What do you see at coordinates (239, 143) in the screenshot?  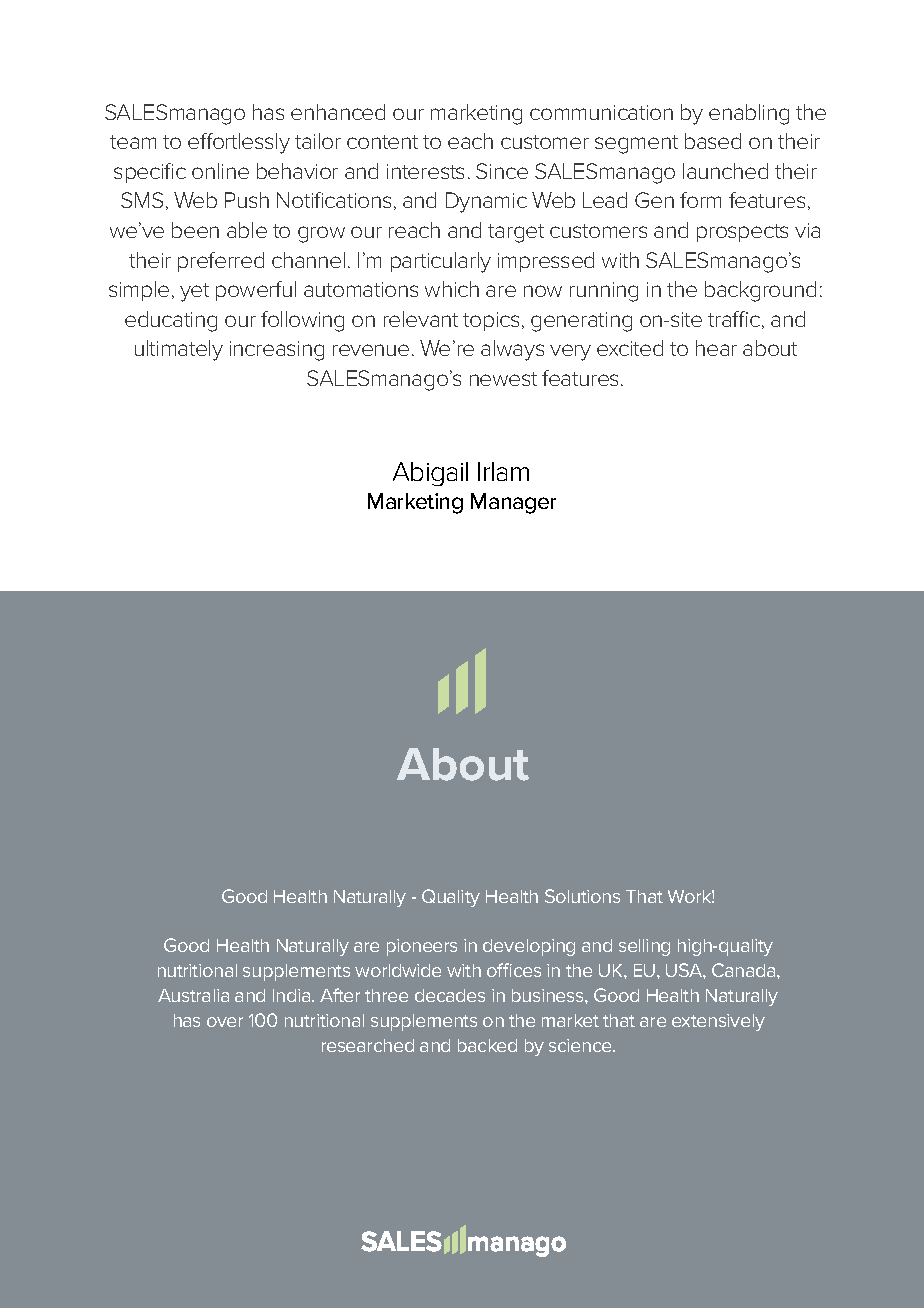 I see `effortlessly` at bounding box center [239, 143].
